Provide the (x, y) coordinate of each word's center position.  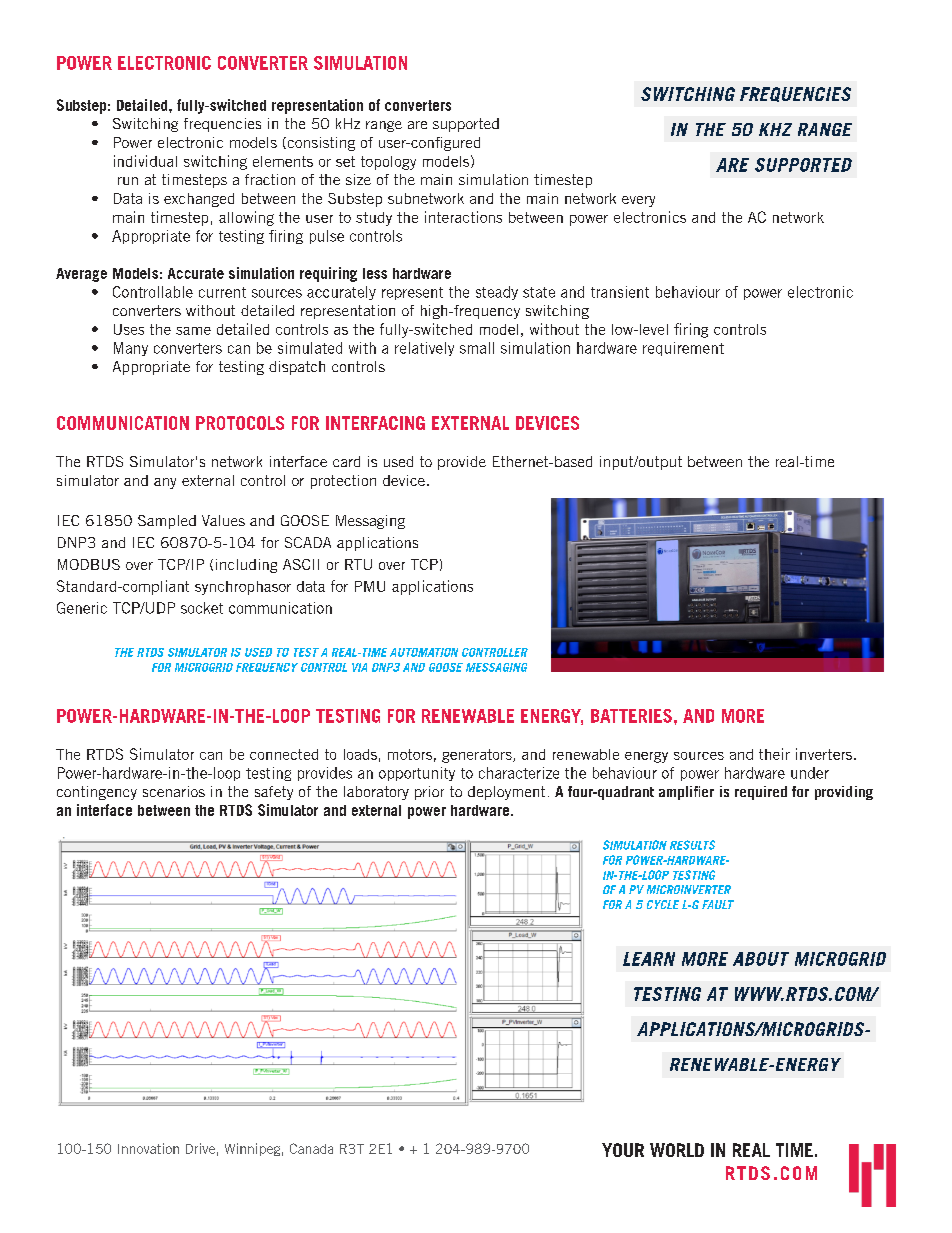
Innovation (148, 1148)
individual (145, 161)
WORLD (677, 1150)
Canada (311, 1148)
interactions (463, 217)
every (638, 201)
